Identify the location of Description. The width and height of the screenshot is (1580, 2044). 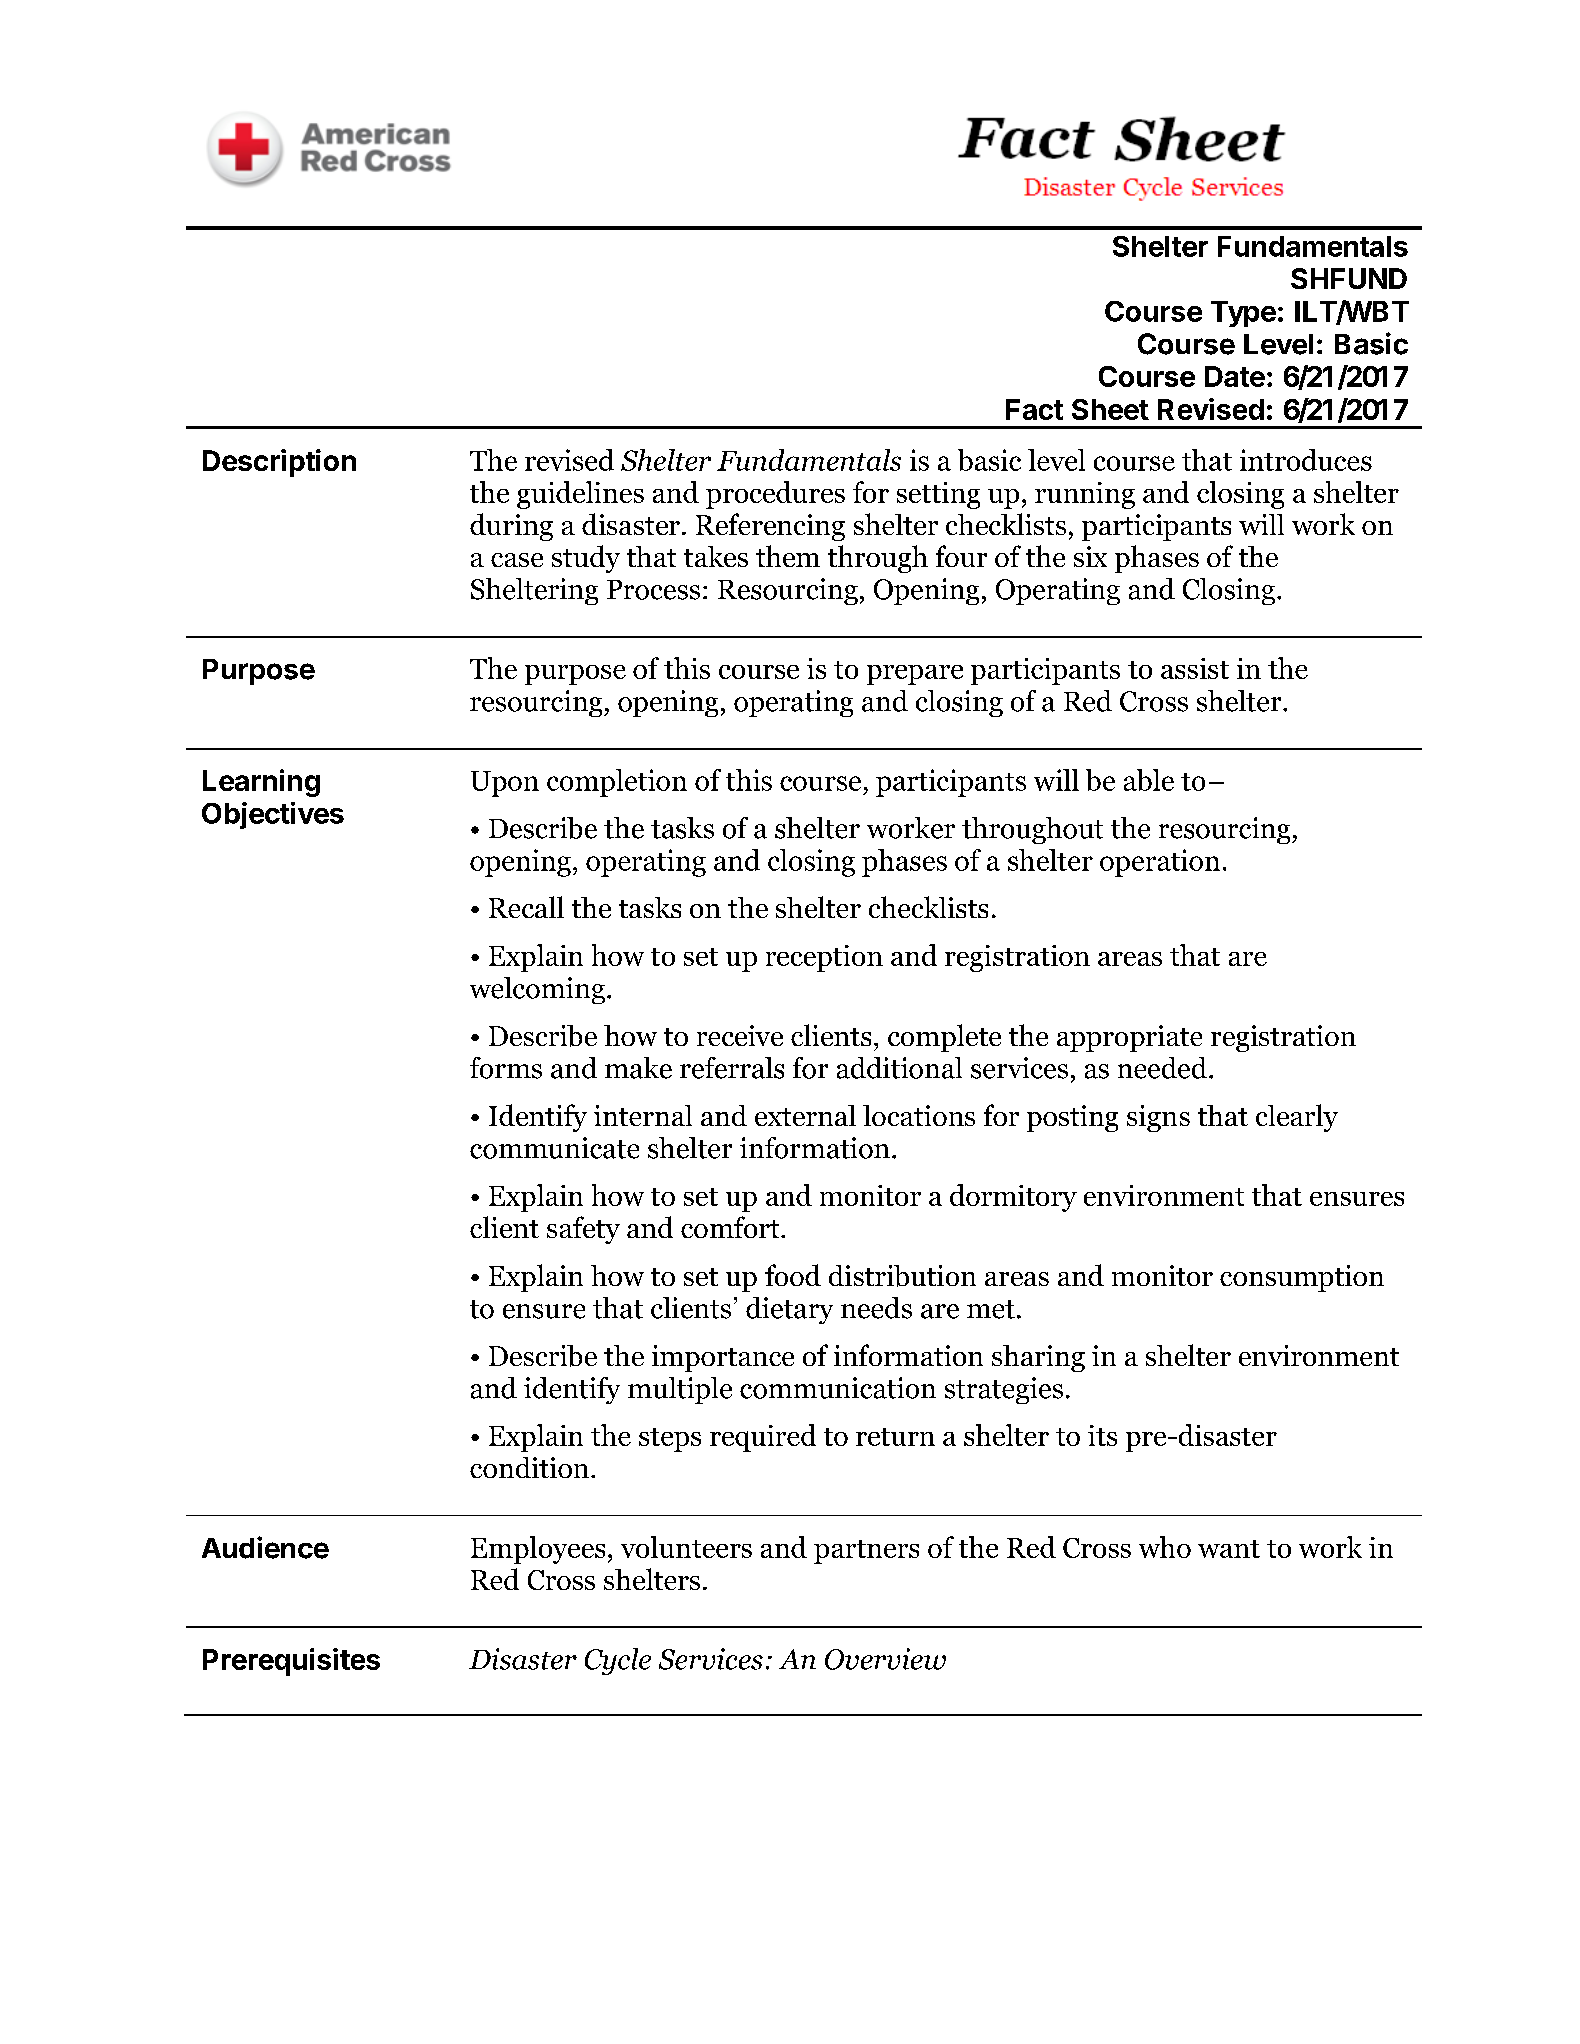
(279, 463).
